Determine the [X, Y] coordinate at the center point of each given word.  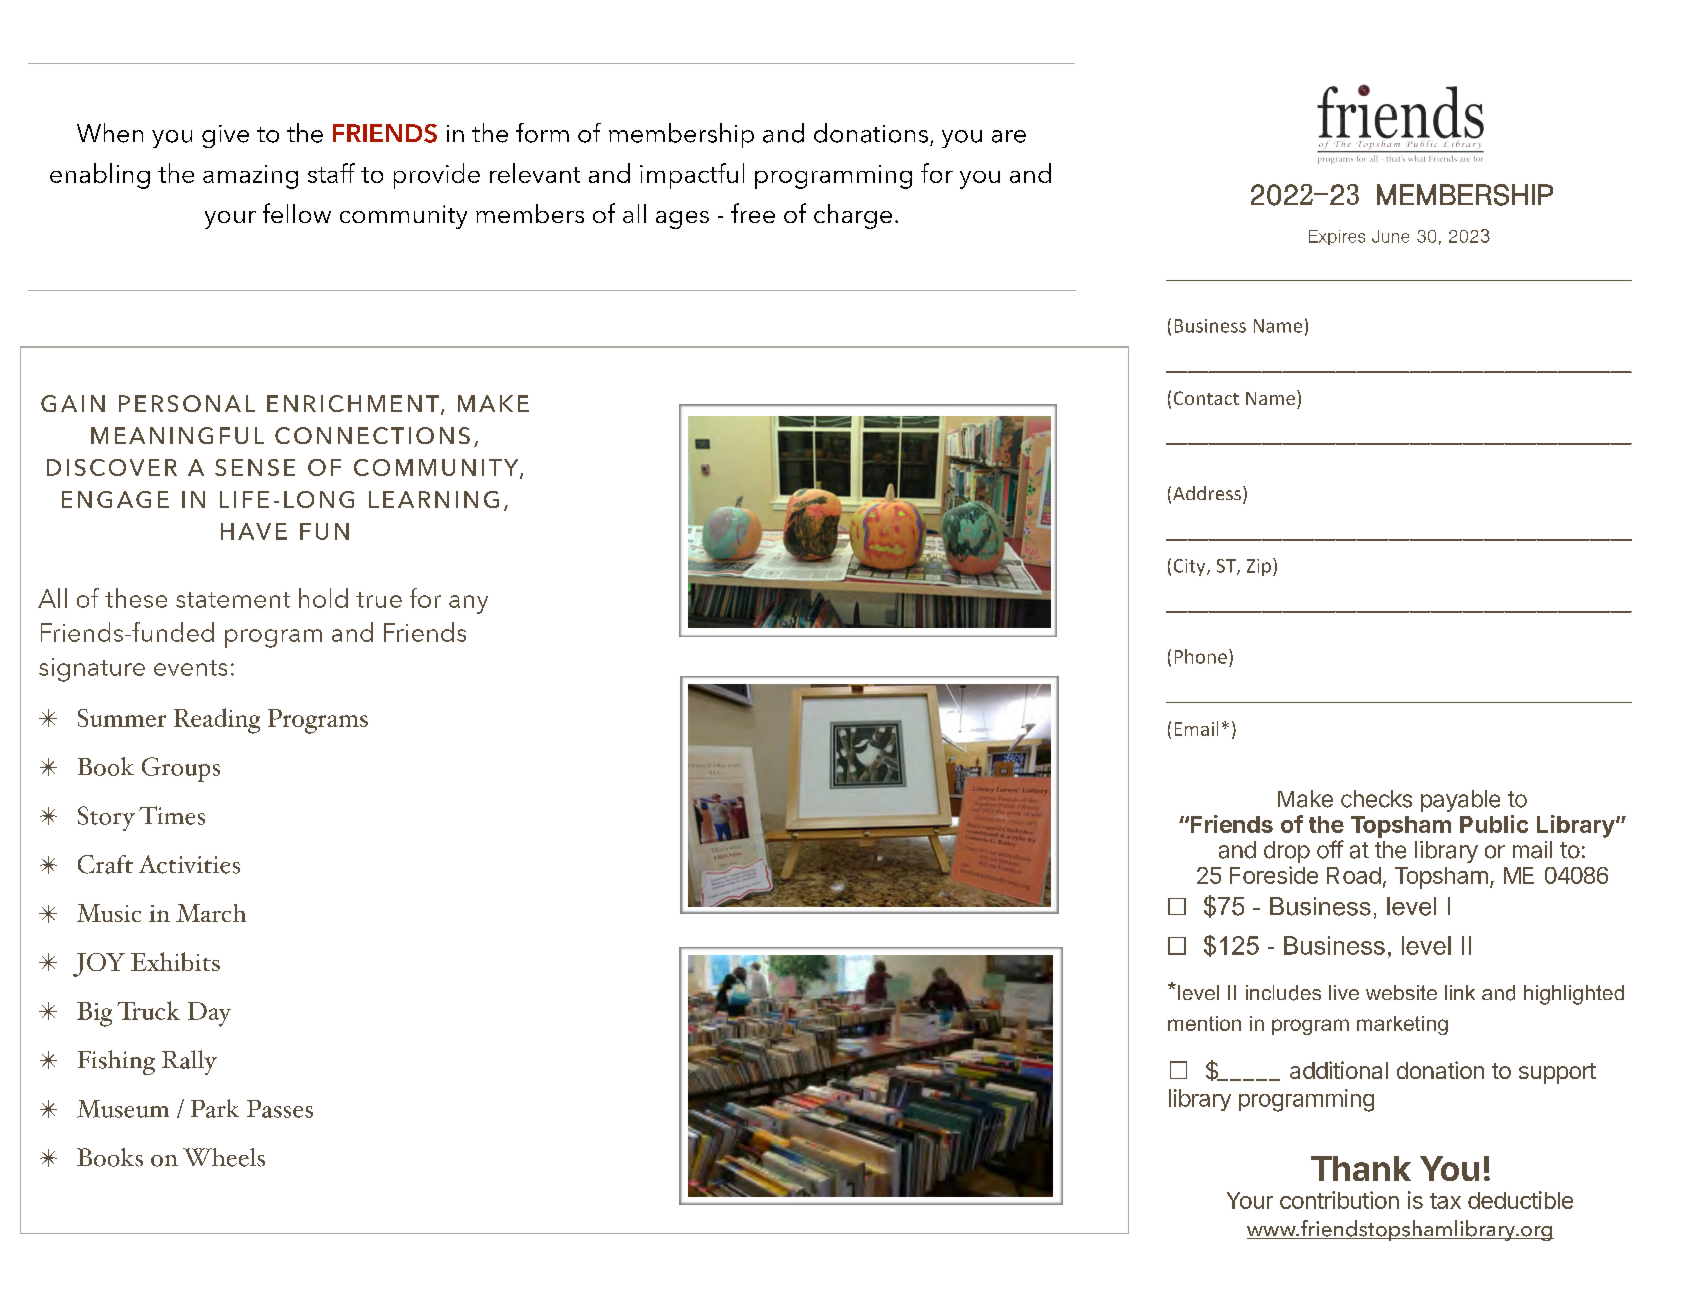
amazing [250, 177]
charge [853, 216]
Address [1207, 493]
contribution [1339, 1200]
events [190, 668]
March [211, 913]
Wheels [224, 1157]
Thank [1361, 1168]
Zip [1259, 567]
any [468, 604]
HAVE [254, 531]
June [1390, 236]
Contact [1206, 398]
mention [1204, 1023]
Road [1354, 875]
